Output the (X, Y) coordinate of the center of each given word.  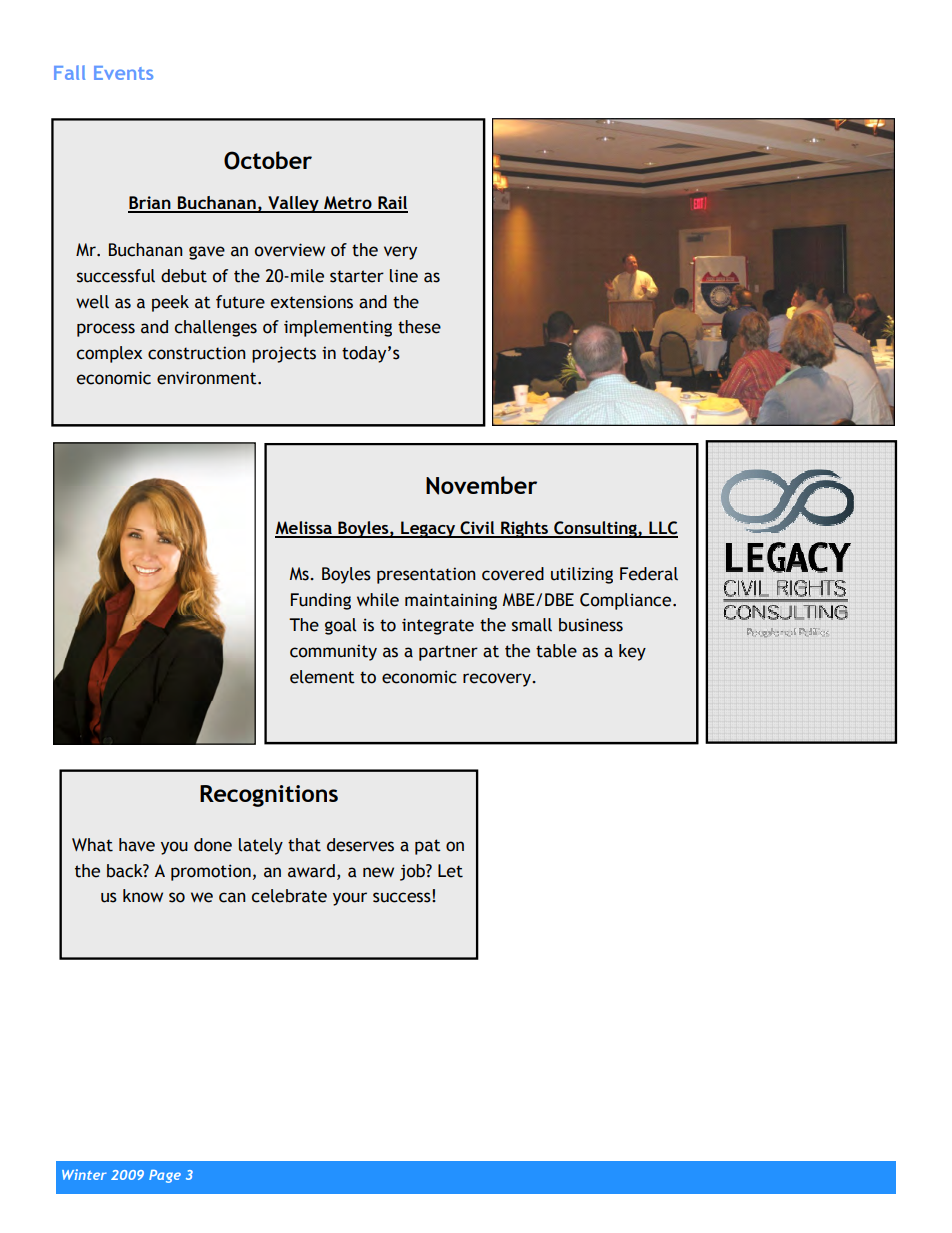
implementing (338, 328)
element (322, 677)
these (419, 327)
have (137, 845)
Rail (392, 204)
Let (450, 871)
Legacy (428, 529)
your (350, 899)
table (556, 651)
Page (165, 1176)
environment (208, 378)
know (143, 896)
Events (123, 73)
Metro (348, 204)
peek (170, 303)
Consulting (595, 529)
